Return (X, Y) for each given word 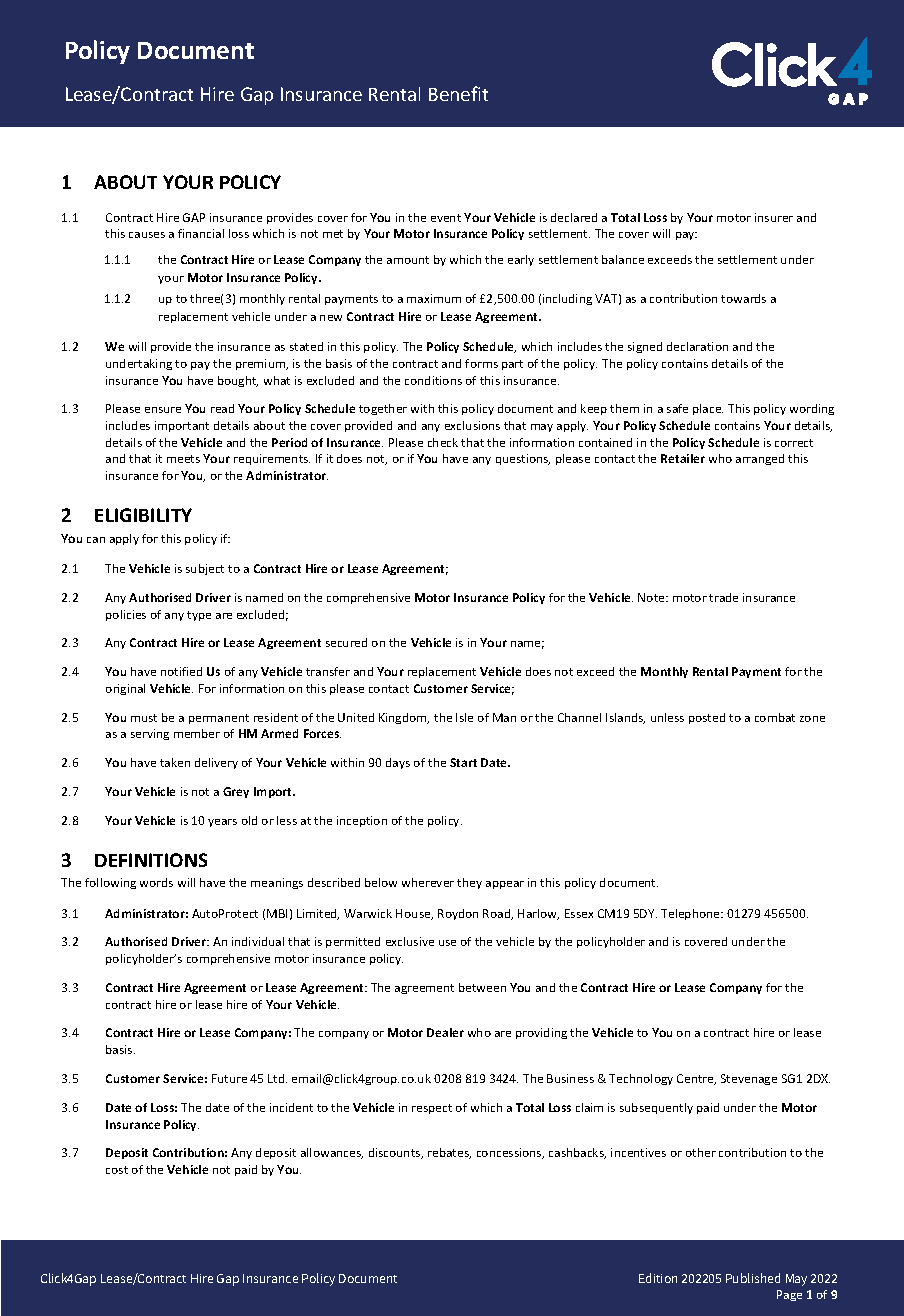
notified (181, 671)
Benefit (458, 93)
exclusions (472, 425)
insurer (774, 217)
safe (677, 408)
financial (201, 233)
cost (117, 1170)
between (482, 987)
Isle (464, 717)
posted (707, 718)
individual (258, 941)
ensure (163, 410)
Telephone (691, 914)
